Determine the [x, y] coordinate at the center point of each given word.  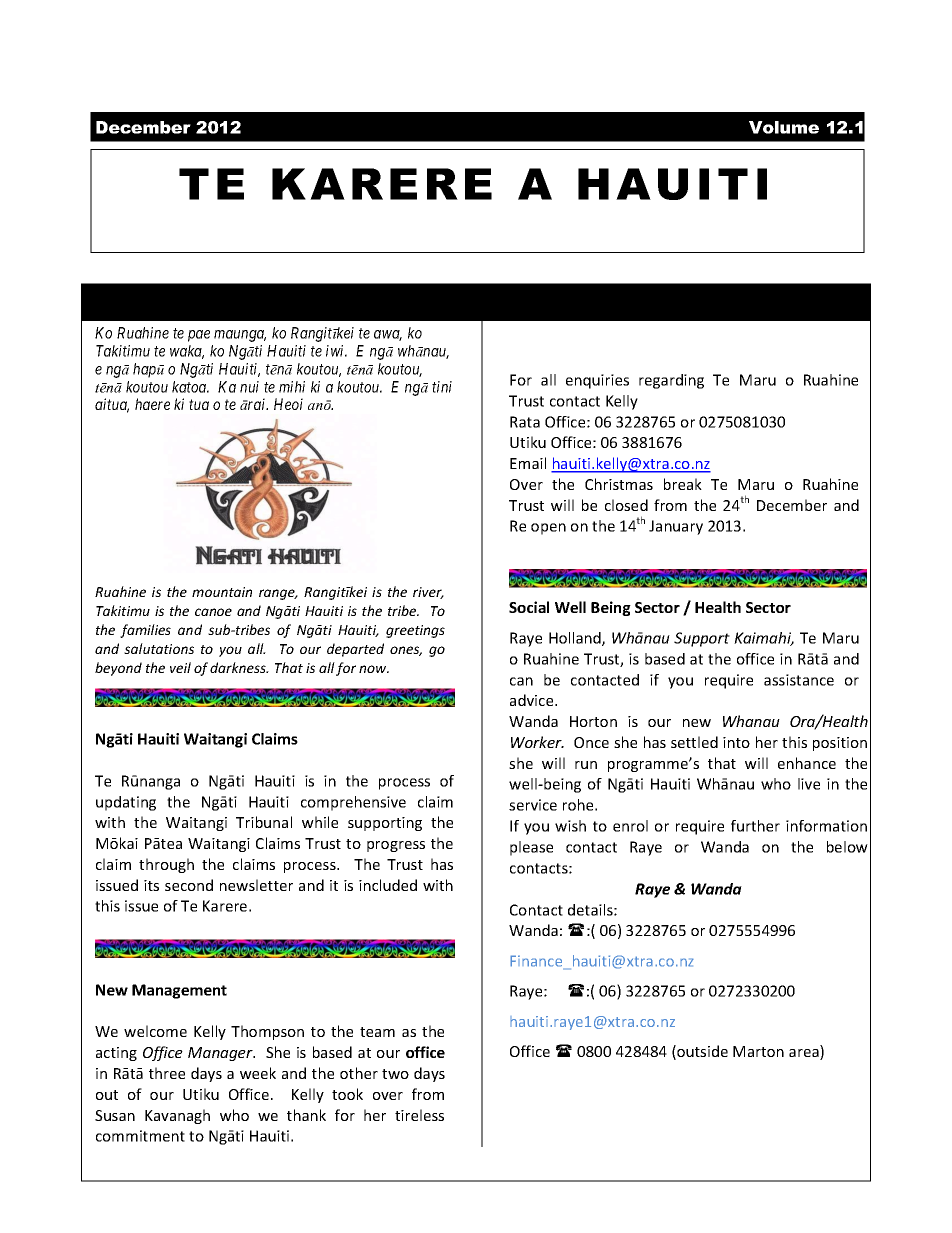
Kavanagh [177, 1116]
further [755, 826]
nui [249, 387]
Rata [525, 422]
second [189, 885]
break [683, 484]
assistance [799, 680]
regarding [671, 381]
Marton [758, 1051]
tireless [419, 1115]
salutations [159, 648]
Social [529, 607]
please [531, 848]
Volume [784, 127]
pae [199, 336]
